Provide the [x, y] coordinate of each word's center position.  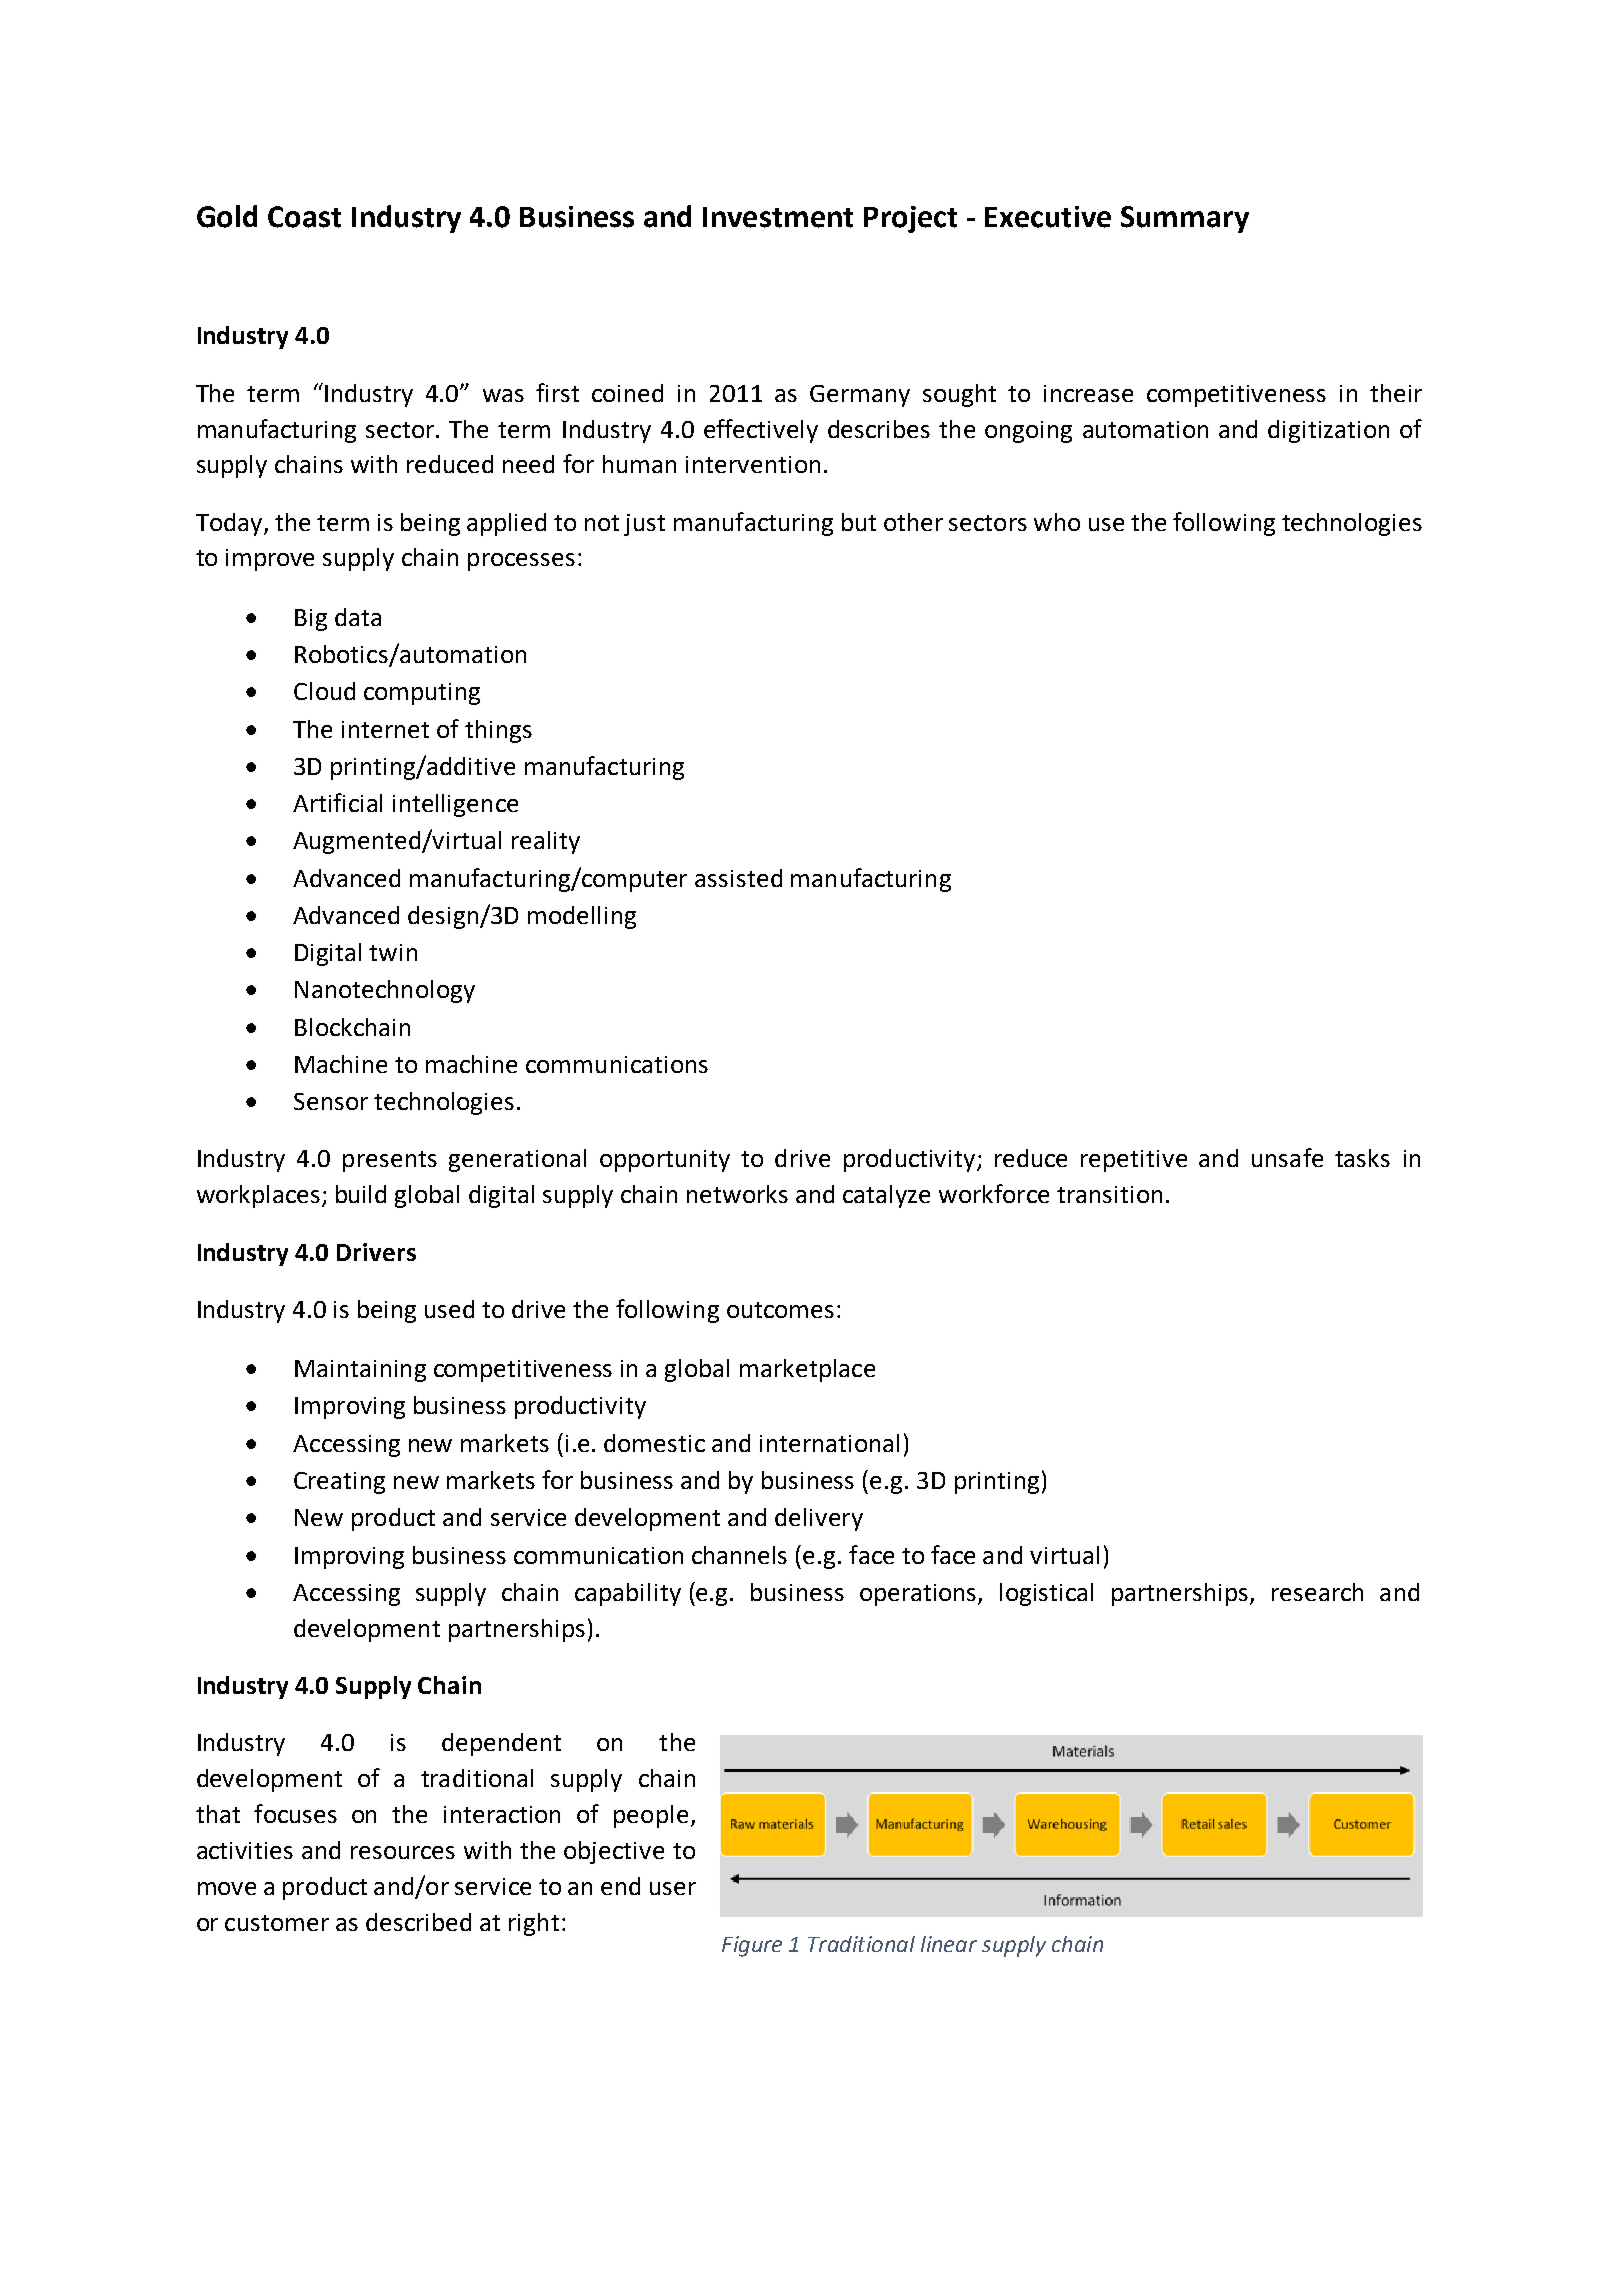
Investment [778, 217]
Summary [1185, 219]
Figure [752, 1946]
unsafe [1287, 1157]
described [418, 1922]
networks [737, 1194]
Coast [304, 217]
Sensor [331, 1101]
